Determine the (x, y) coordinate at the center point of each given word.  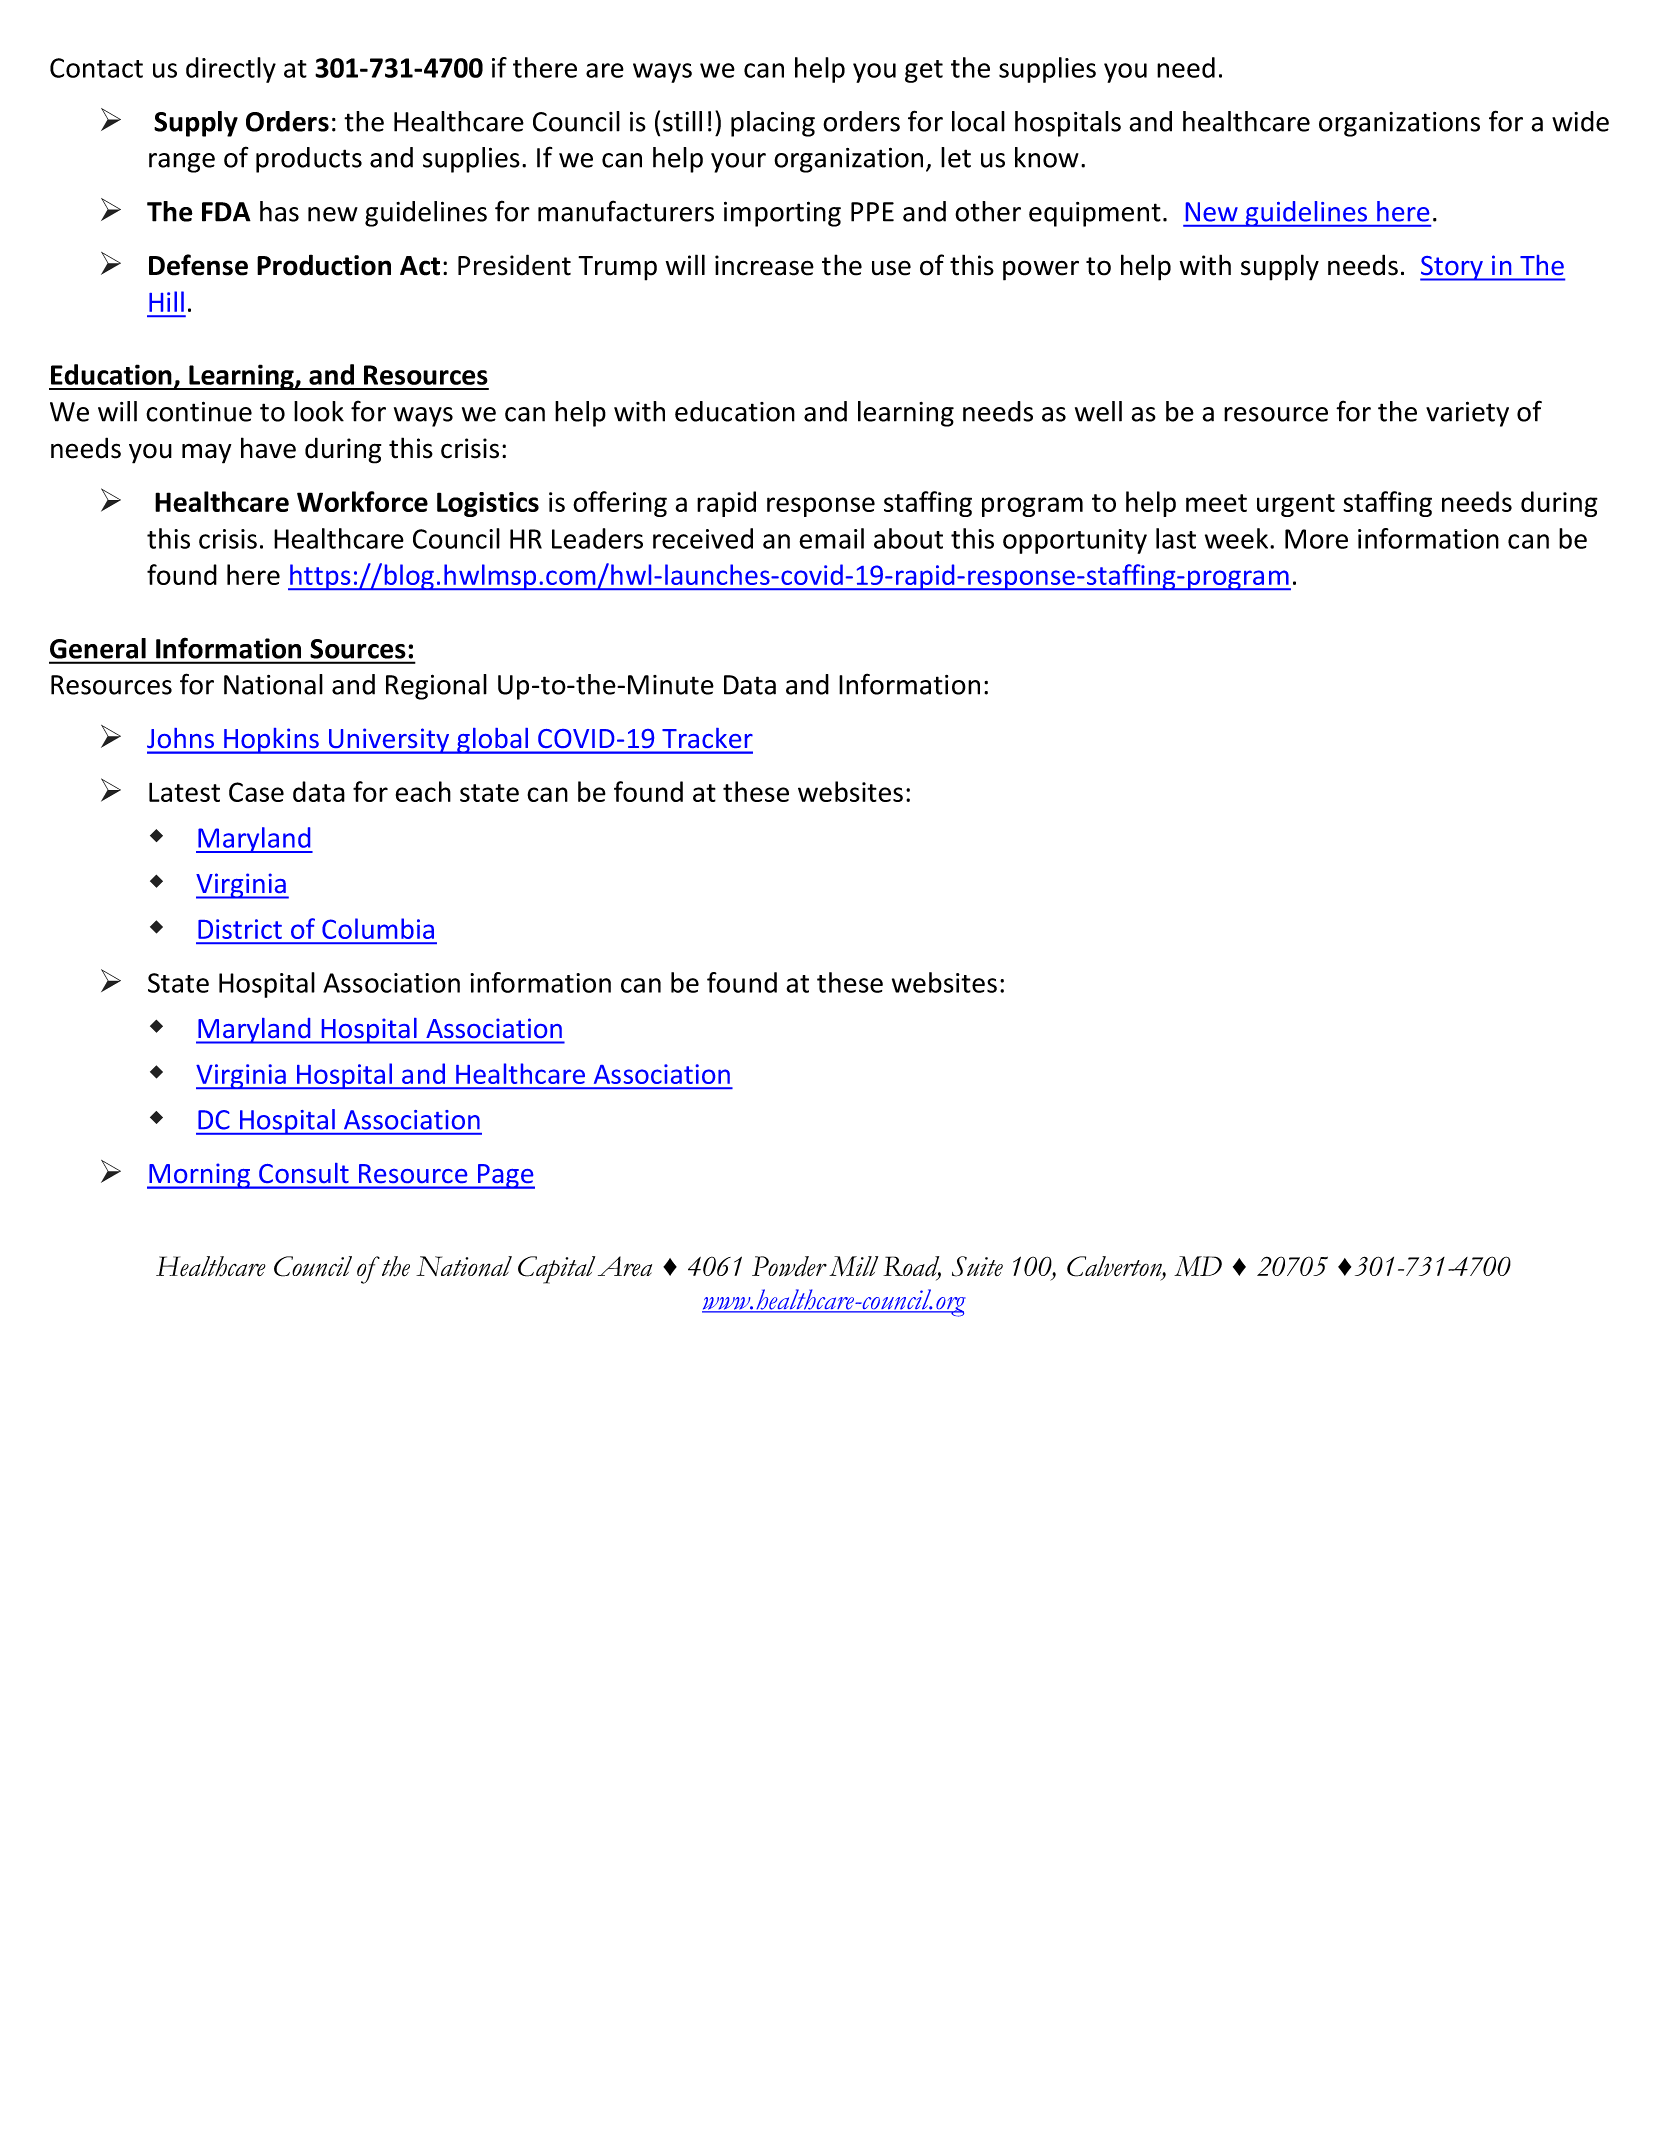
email (831, 538)
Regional (436, 687)
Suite (977, 1266)
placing (773, 124)
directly (231, 70)
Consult (303, 1173)
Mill (853, 1266)
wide (1580, 121)
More (1316, 539)
